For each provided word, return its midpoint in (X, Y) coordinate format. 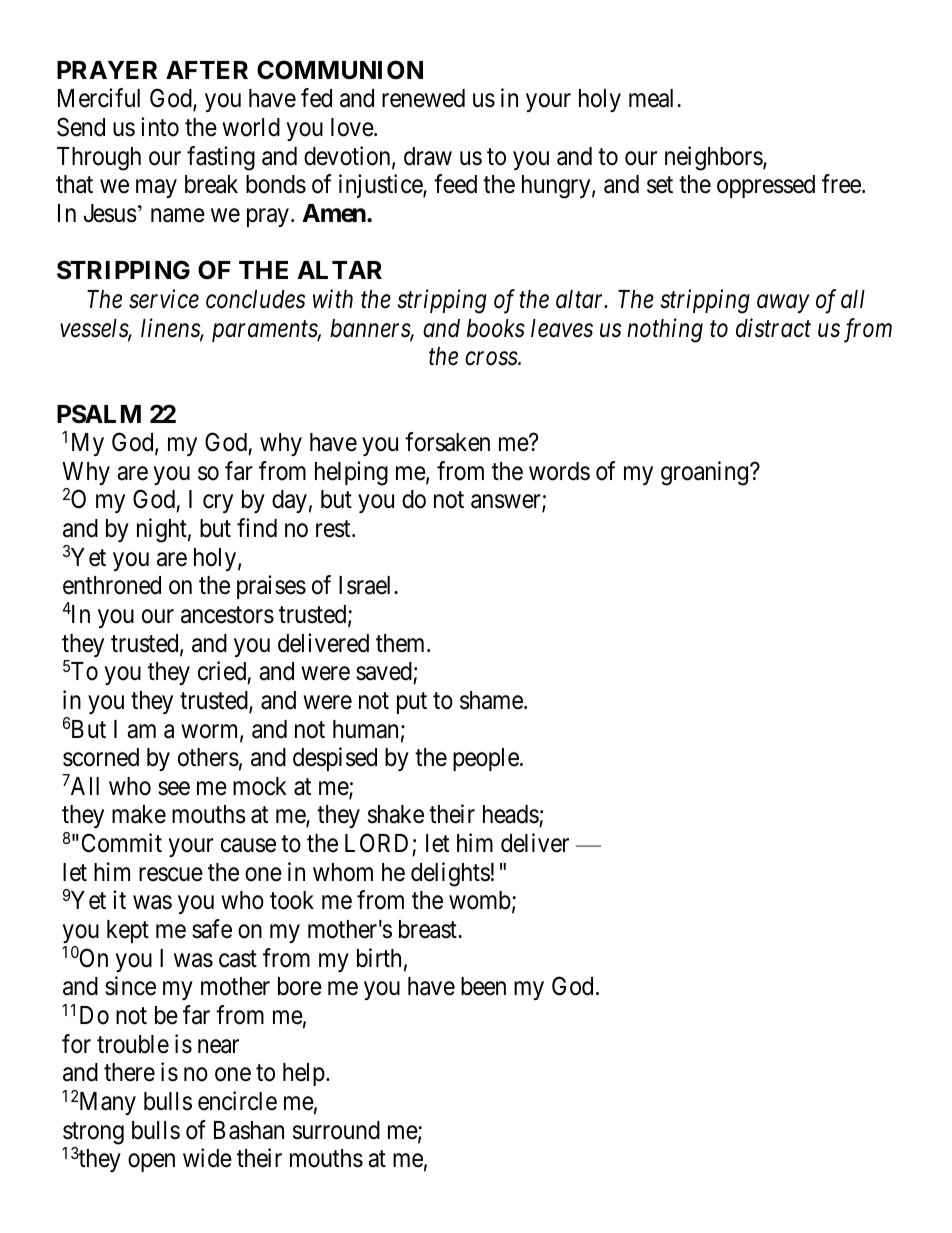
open (151, 1163)
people (486, 759)
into (160, 127)
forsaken (447, 442)
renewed (423, 98)
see (174, 788)
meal (651, 98)
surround (336, 1130)
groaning (704, 473)
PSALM (99, 414)
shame (491, 700)
